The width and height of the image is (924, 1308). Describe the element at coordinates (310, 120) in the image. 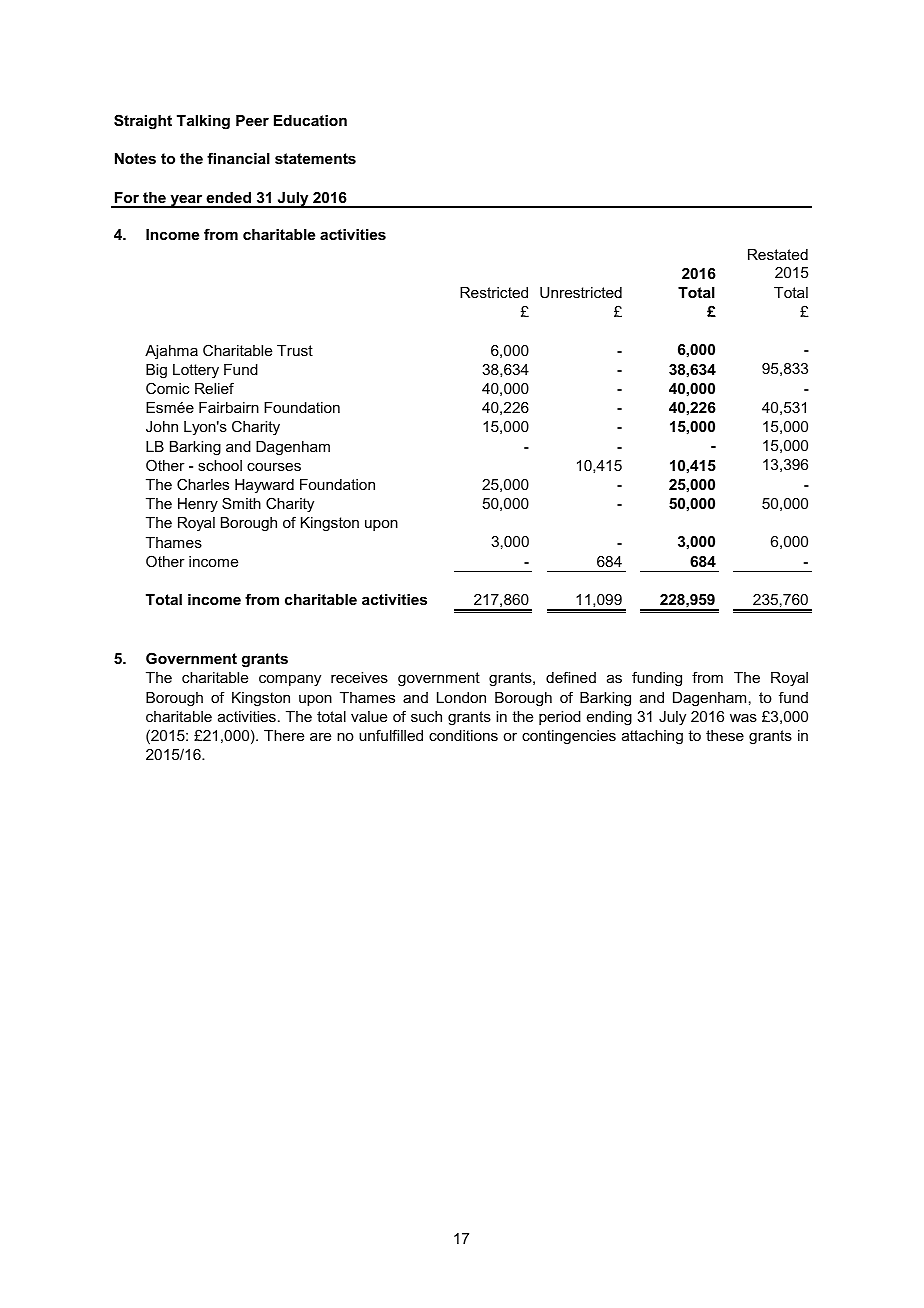

I see `Education` at that location.
